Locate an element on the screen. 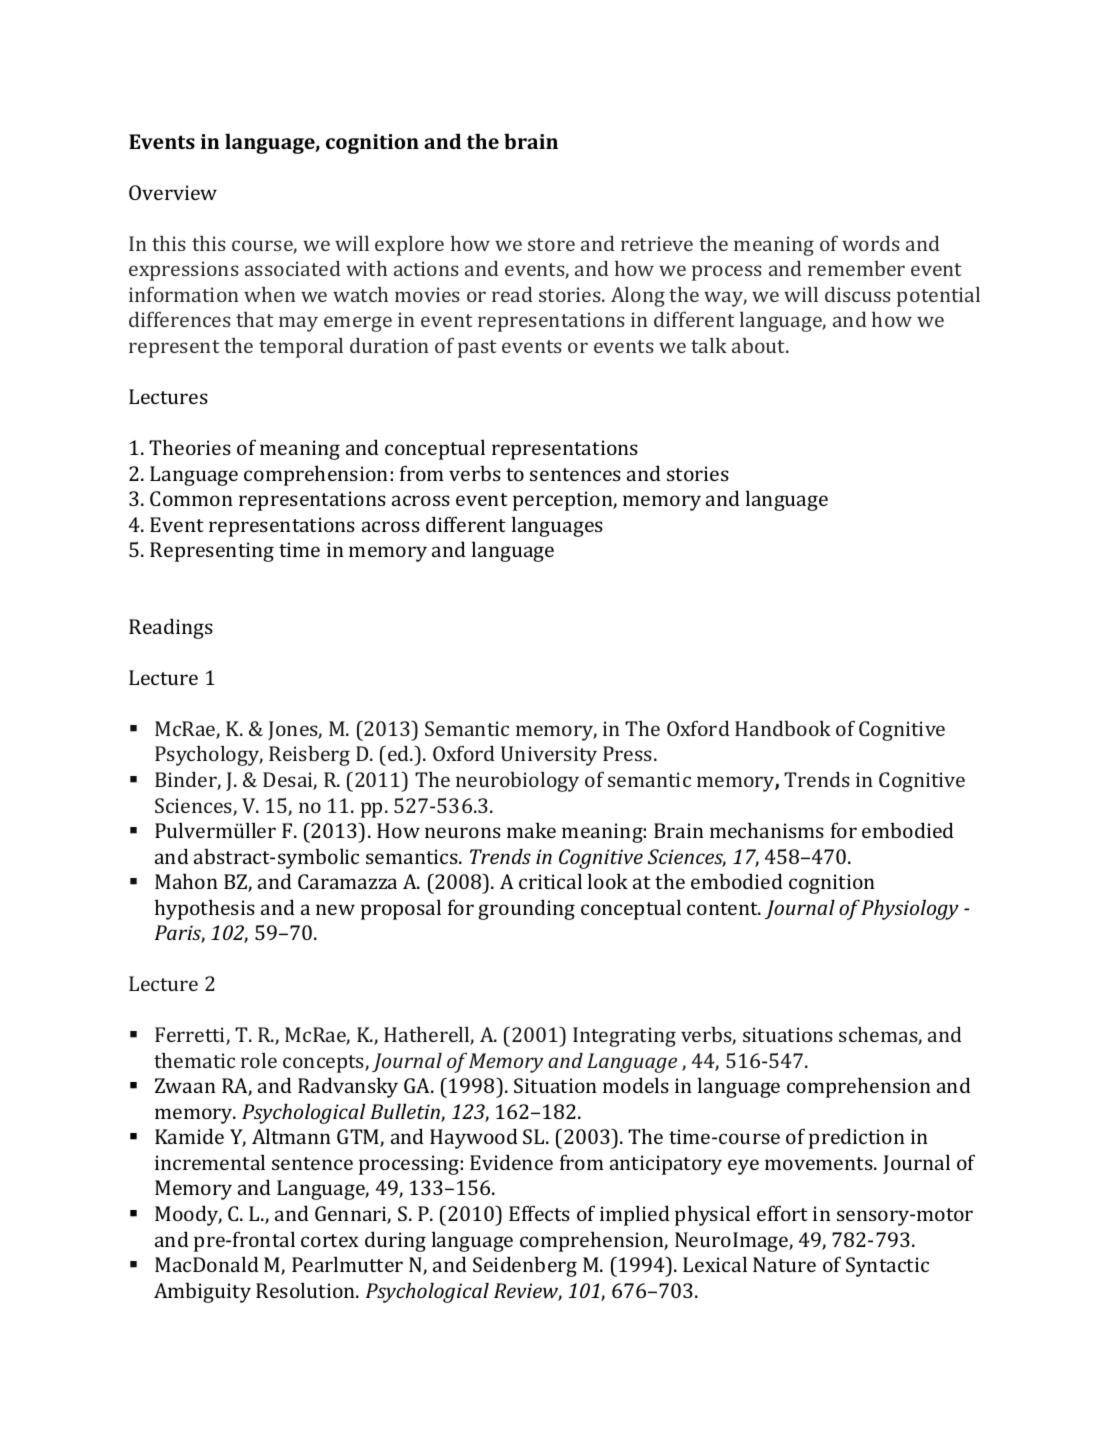  Handbook is located at coordinates (783, 728).
